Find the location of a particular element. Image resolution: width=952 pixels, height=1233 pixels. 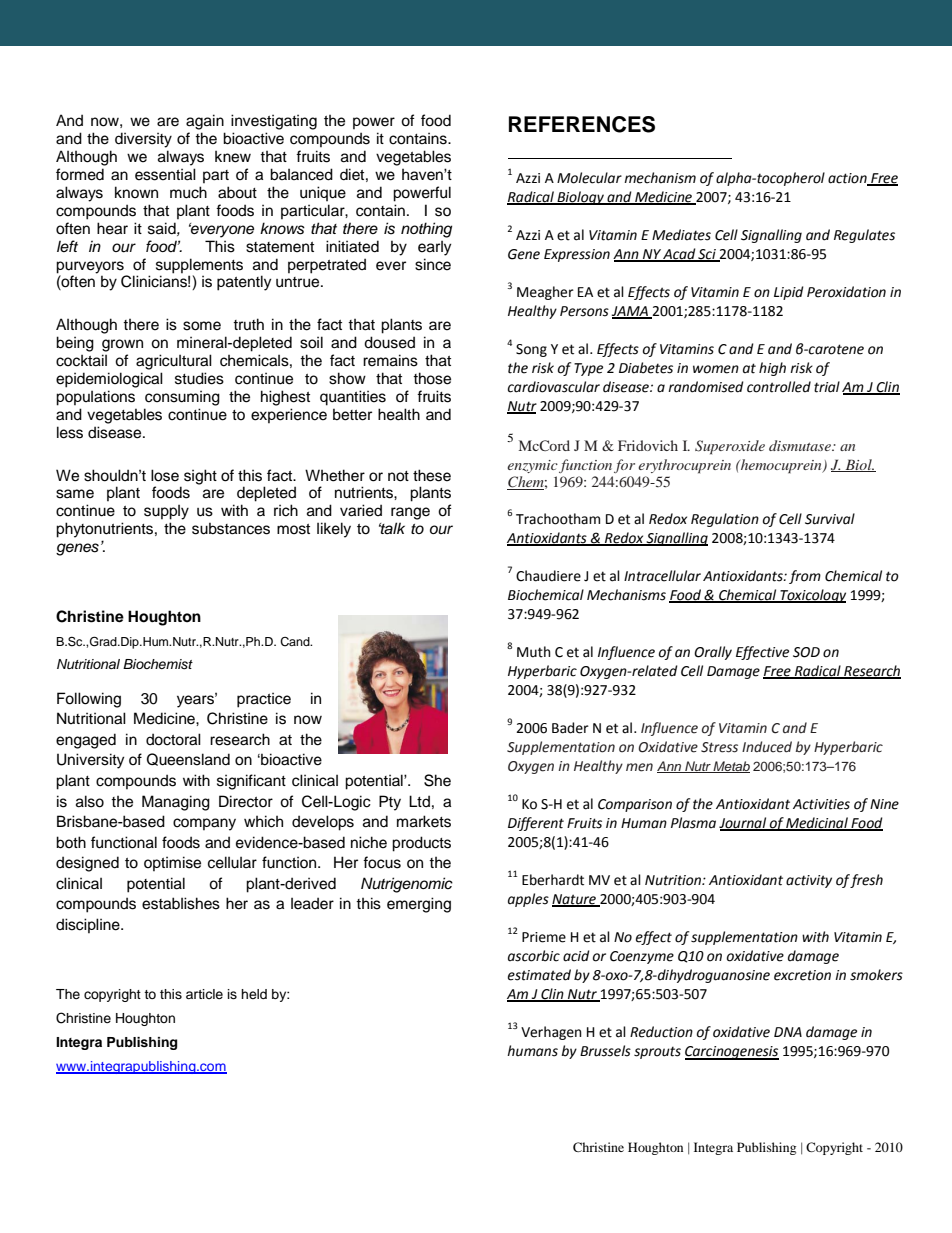

estimated is located at coordinates (539, 975).
